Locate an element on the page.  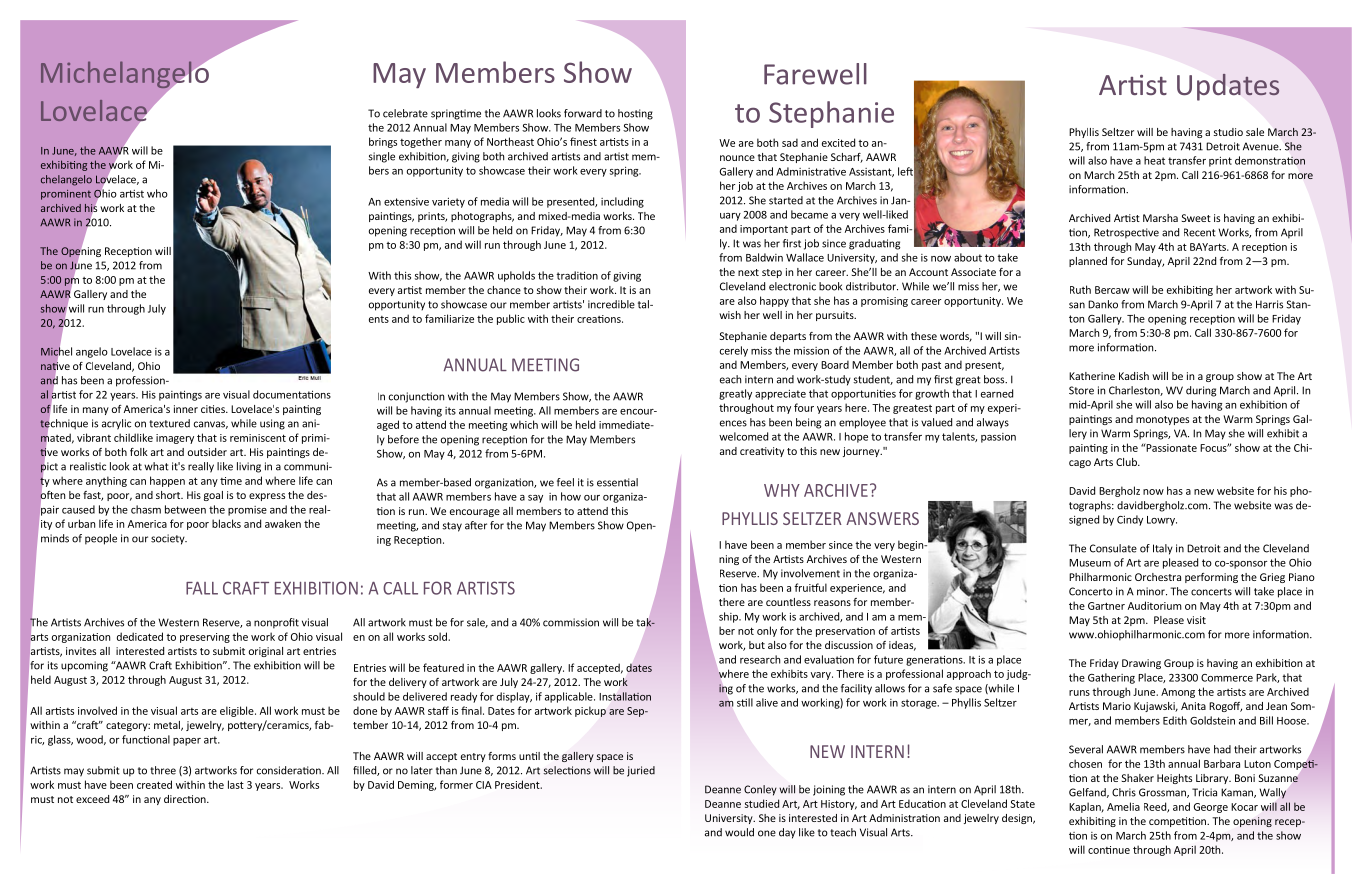
exceed is located at coordinates (92, 799).
